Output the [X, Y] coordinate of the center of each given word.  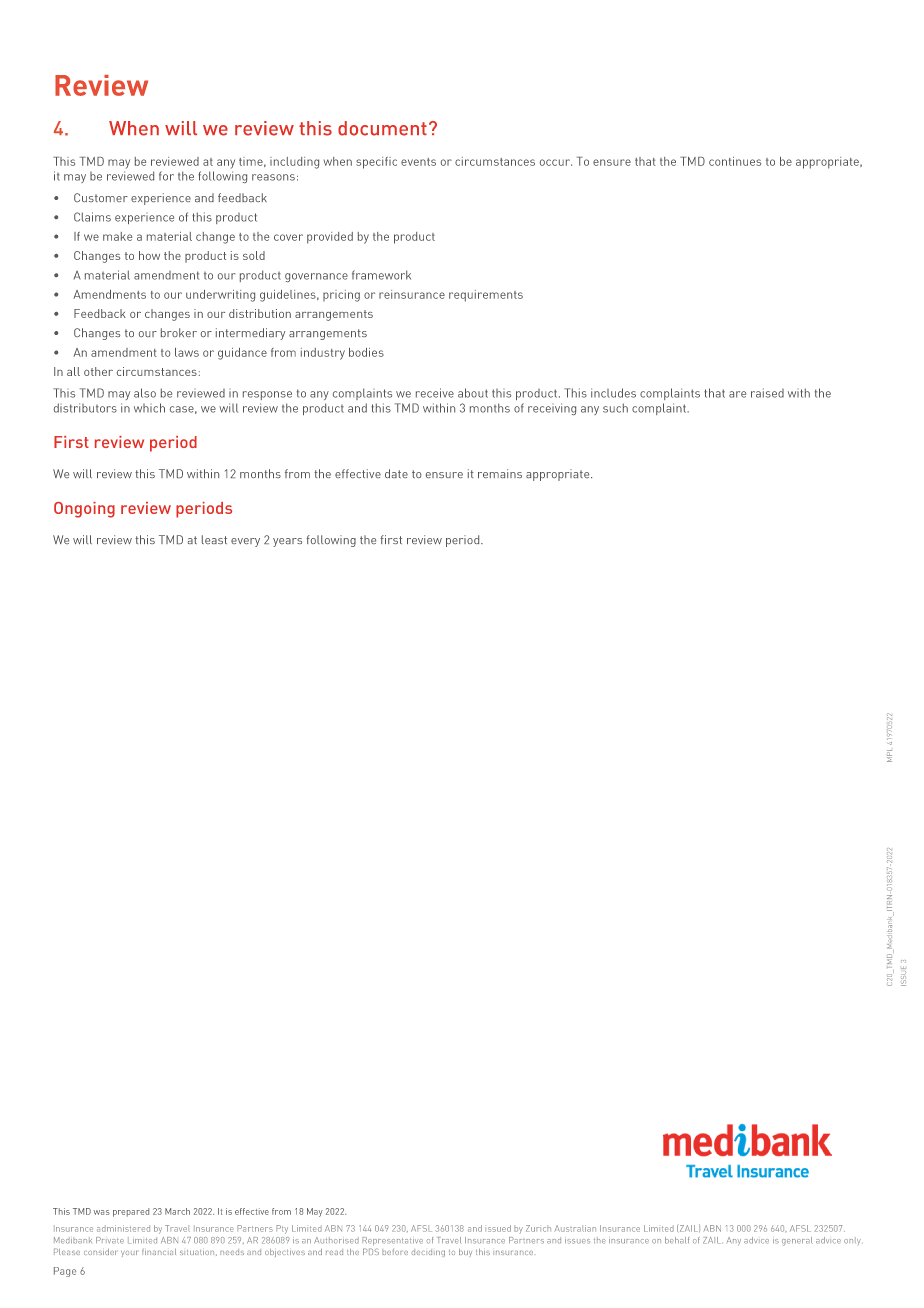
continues [735, 161]
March [177, 1211]
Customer [101, 197]
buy [465, 1252]
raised [767, 393]
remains [500, 473]
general [797, 1241]
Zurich [538, 1228]
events [418, 162]
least [214, 539]
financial [159, 1252]
